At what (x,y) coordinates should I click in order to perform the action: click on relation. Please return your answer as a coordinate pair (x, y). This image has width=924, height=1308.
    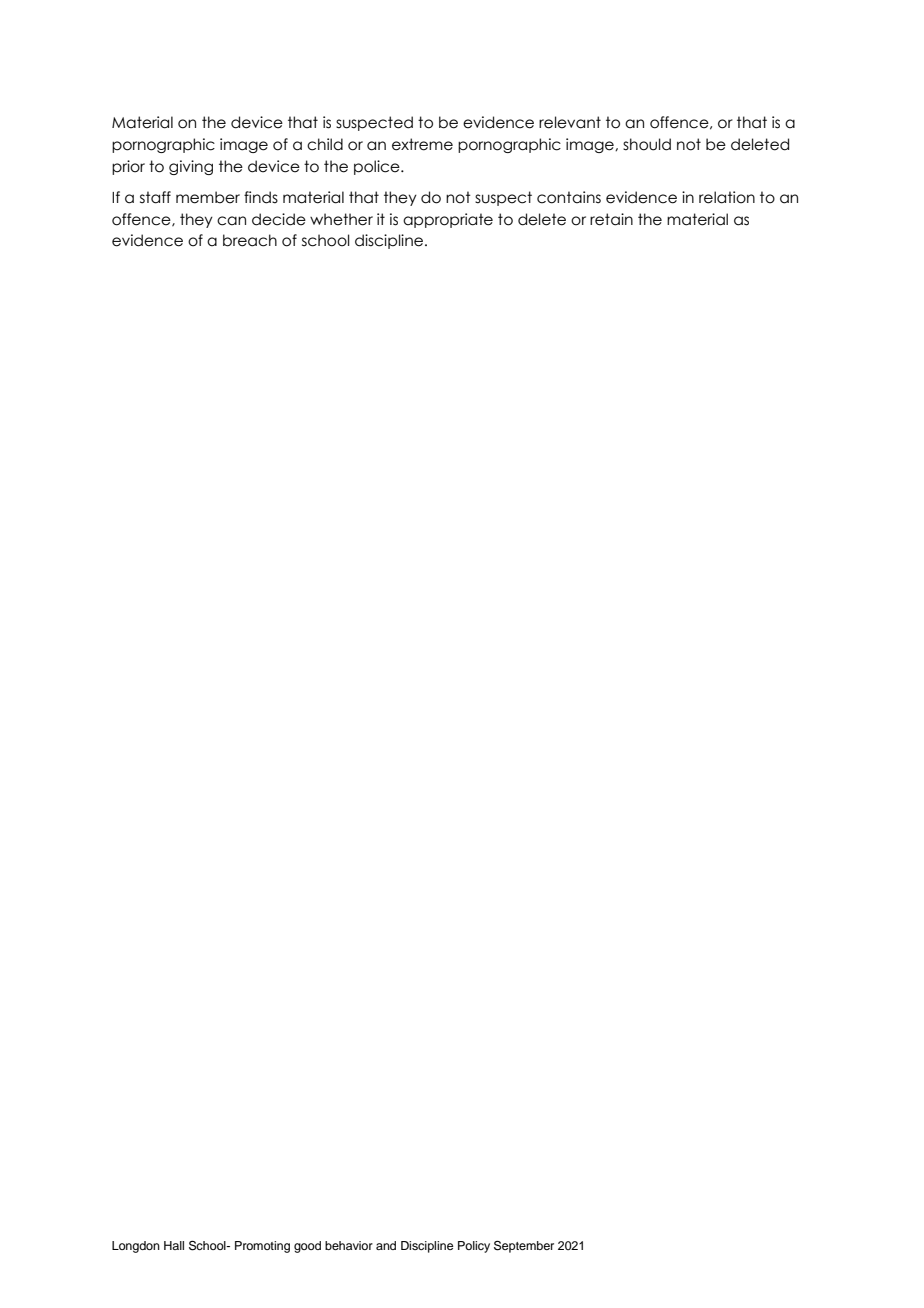
    Looking at the image, I should click on (727, 197).
